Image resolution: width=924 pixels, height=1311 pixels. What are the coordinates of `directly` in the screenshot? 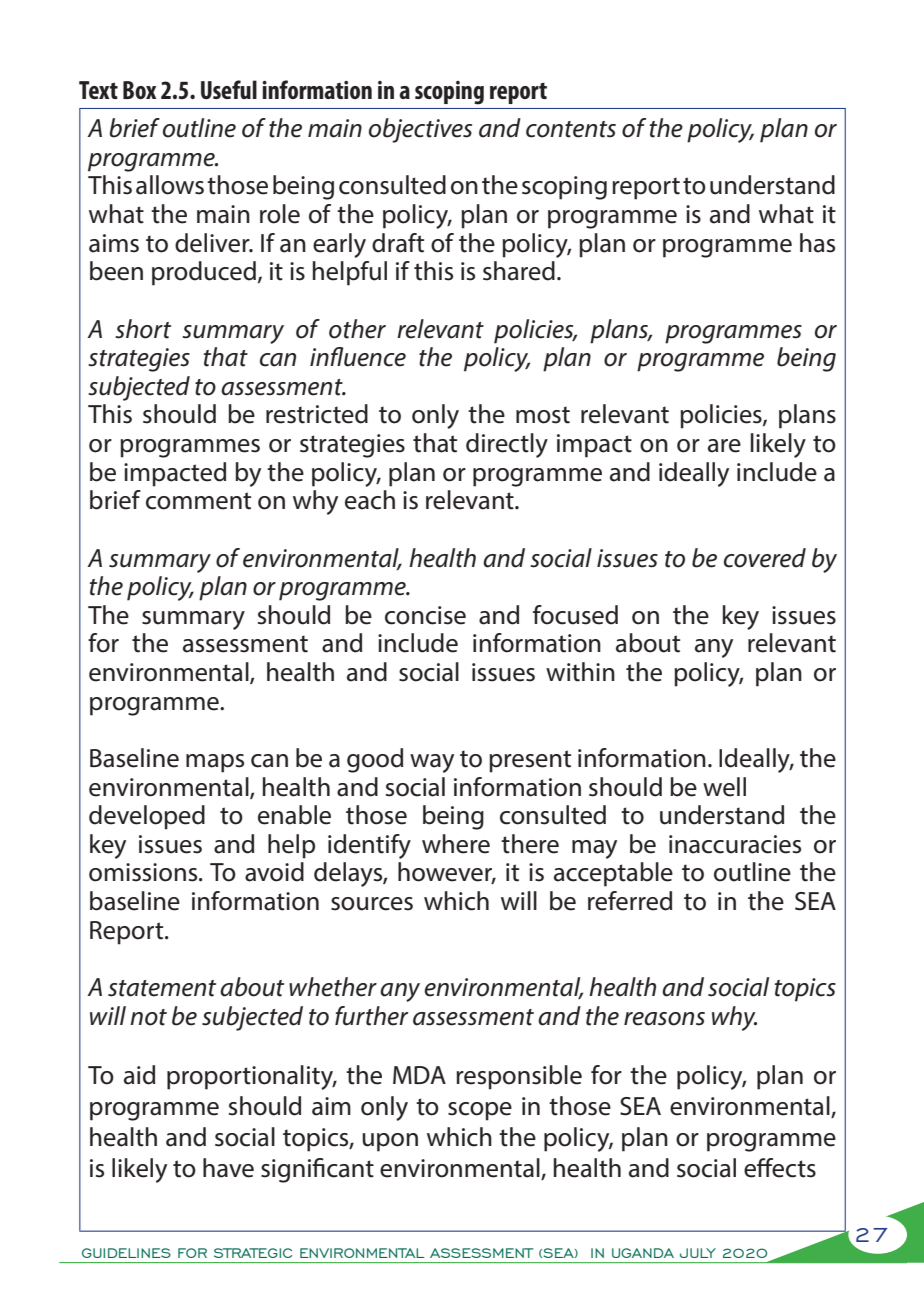 It's located at (507, 445).
